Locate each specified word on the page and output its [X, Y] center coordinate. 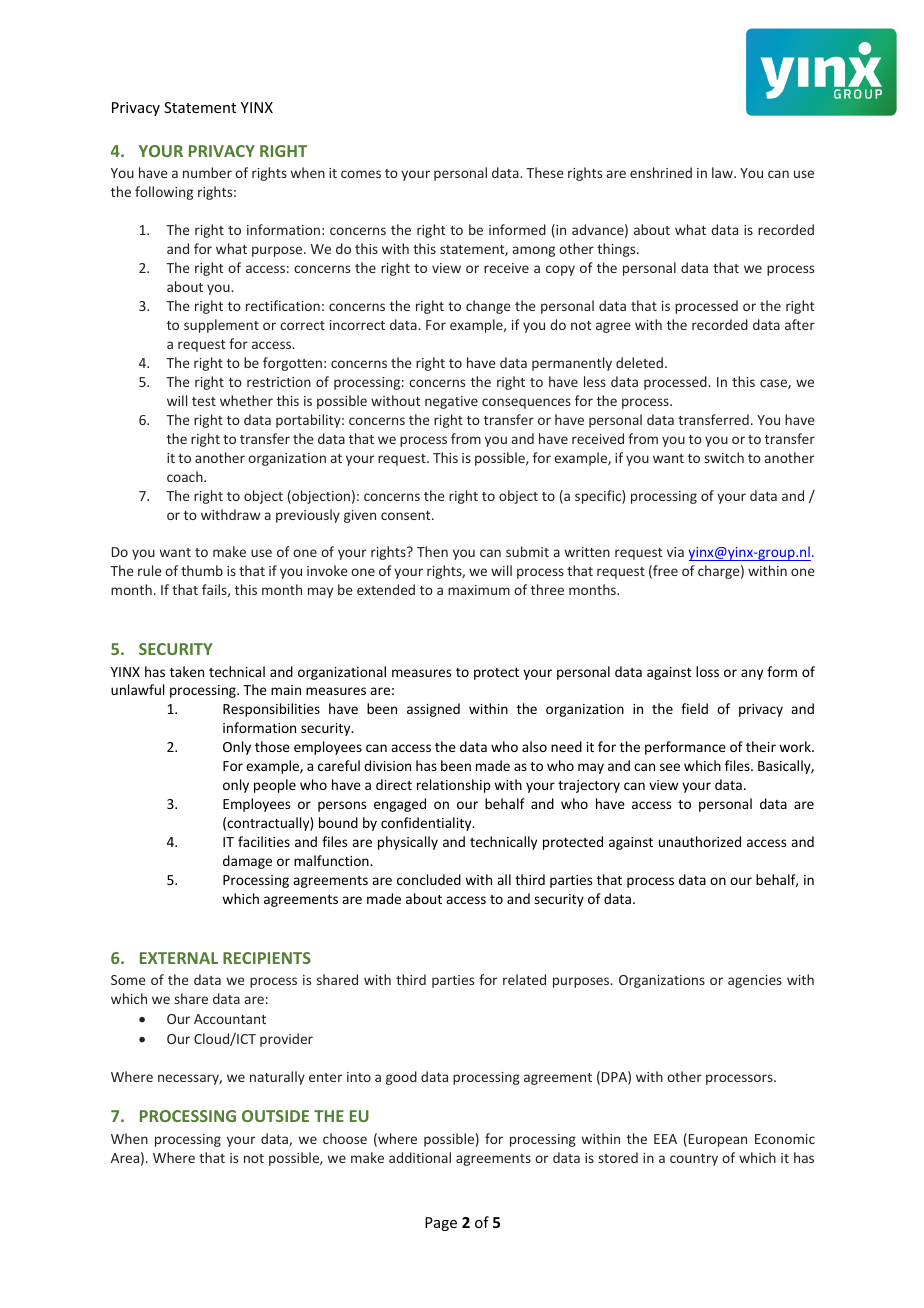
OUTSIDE [275, 1116]
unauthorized [700, 841]
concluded [429, 879]
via [675, 552]
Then [432, 551]
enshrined [661, 172]
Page [441, 1224]
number [207, 172]
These [545, 172]
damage [247, 862]
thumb [202, 570]
